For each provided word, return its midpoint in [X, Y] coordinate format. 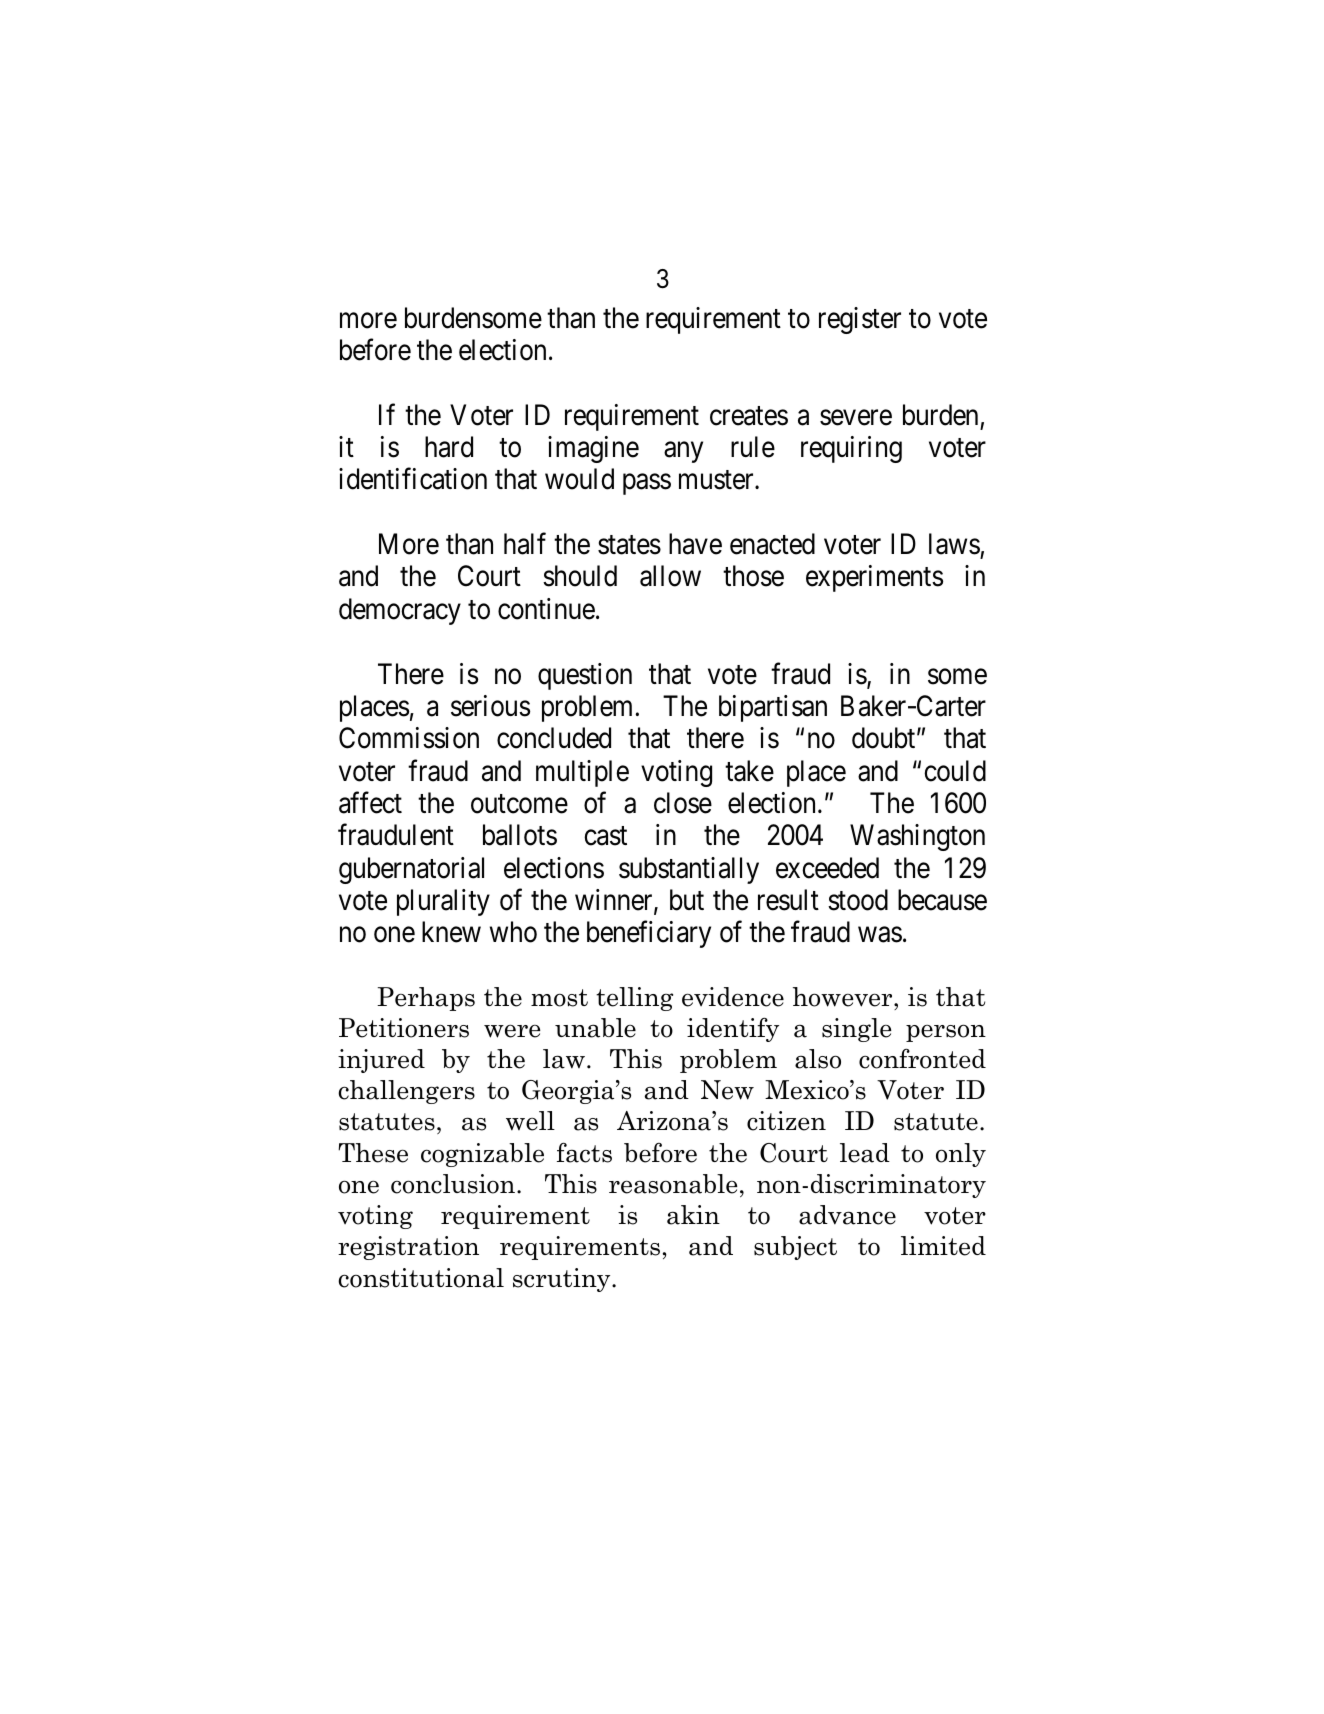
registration [408, 1248]
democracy [400, 611]
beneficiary [649, 934]
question [585, 676]
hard [449, 447]
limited [943, 1246]
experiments [874, 578]
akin [693, 1215]
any [683, 452]
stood [858, 900]
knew [451, 932]
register [860, 320]
